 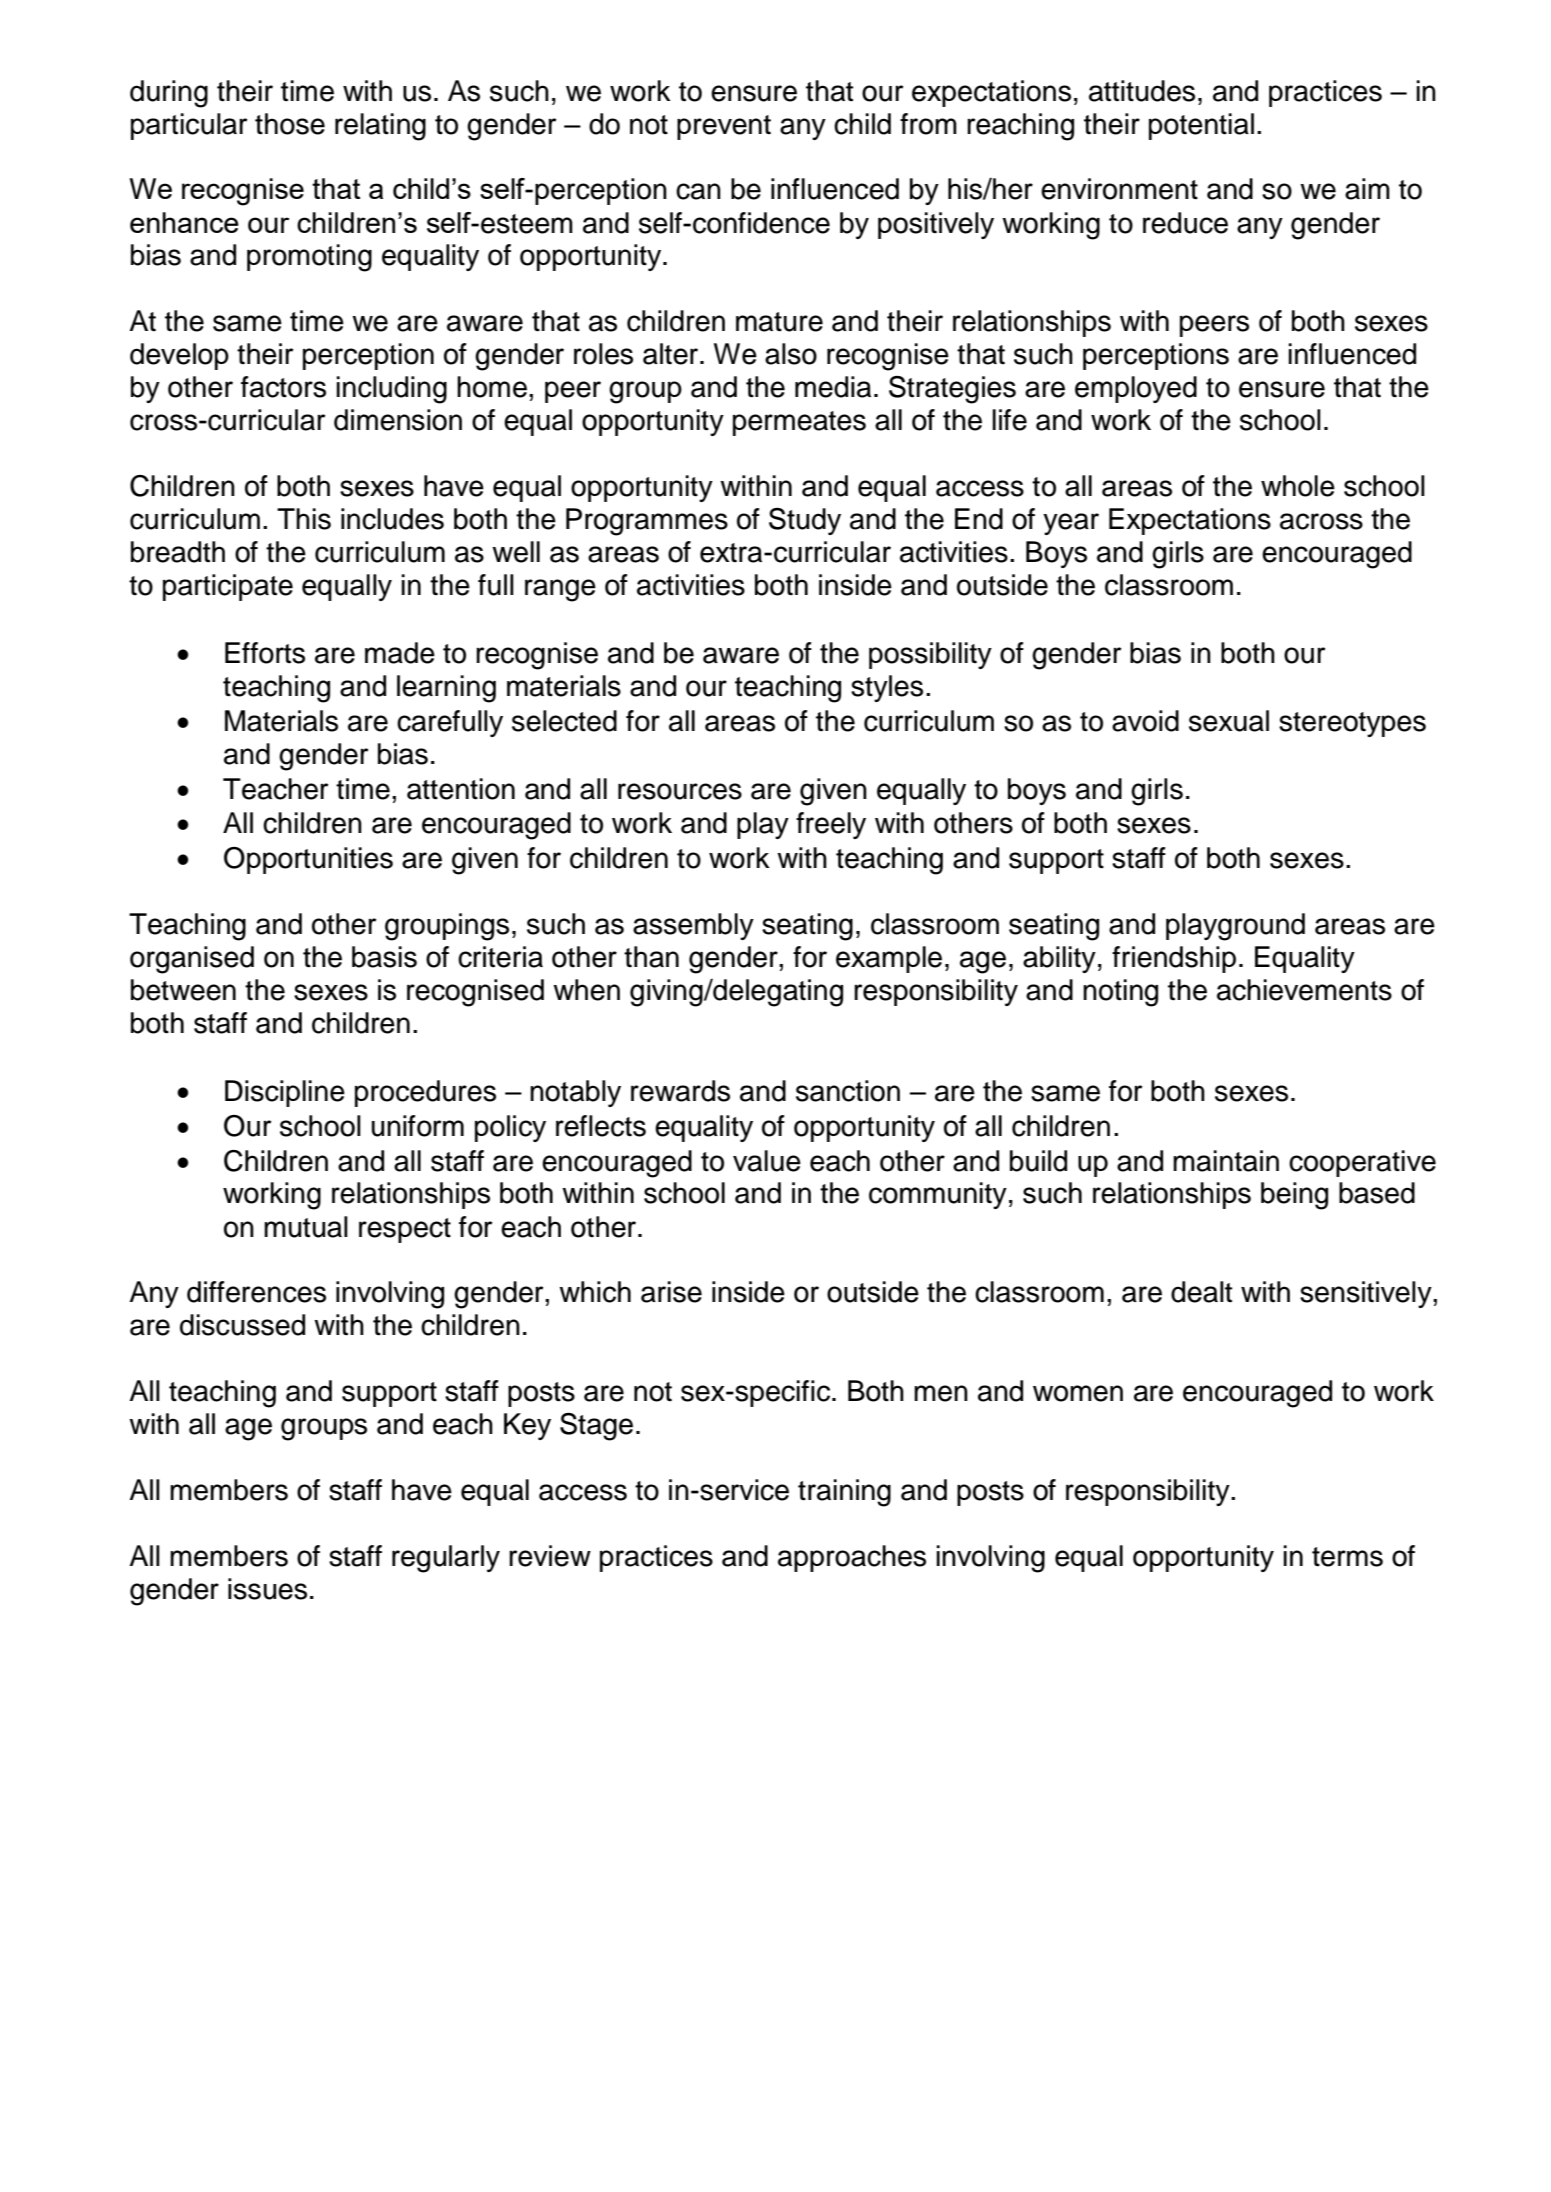 What do you see at coordinates (384, 957) in the page?
I see `basis` at bounding box center [384, 957].
